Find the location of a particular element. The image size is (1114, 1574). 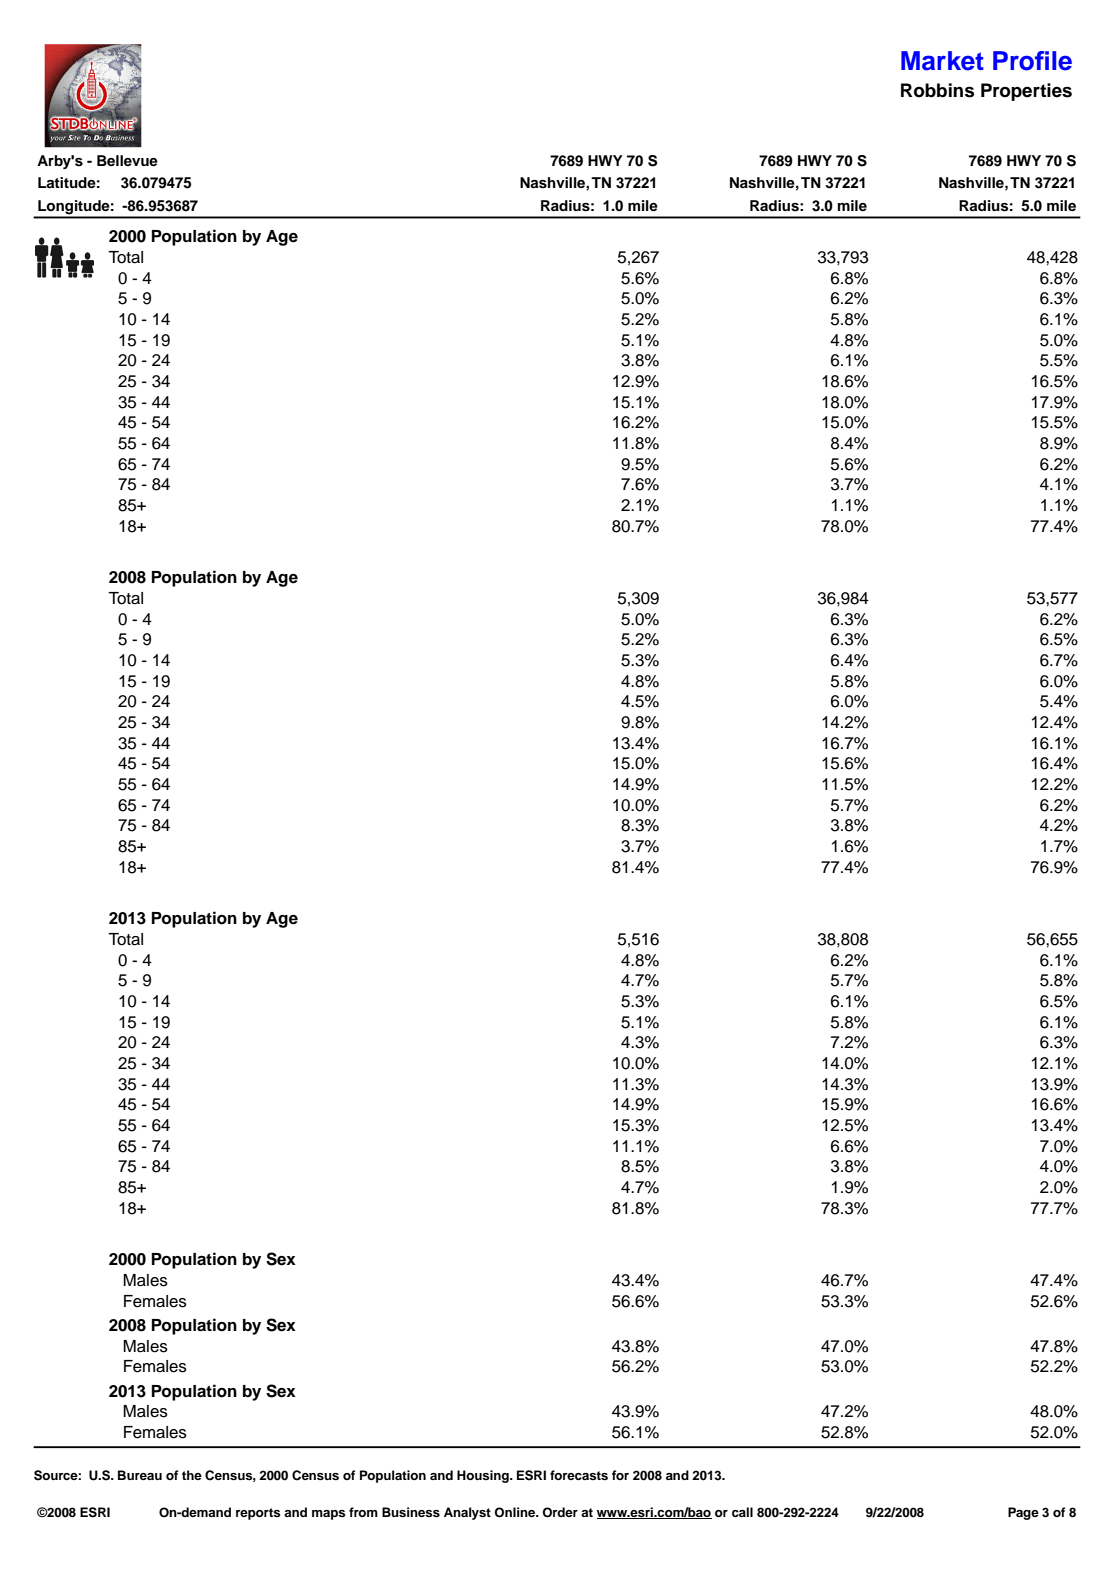

Market is located at coordinates (942, 61).
